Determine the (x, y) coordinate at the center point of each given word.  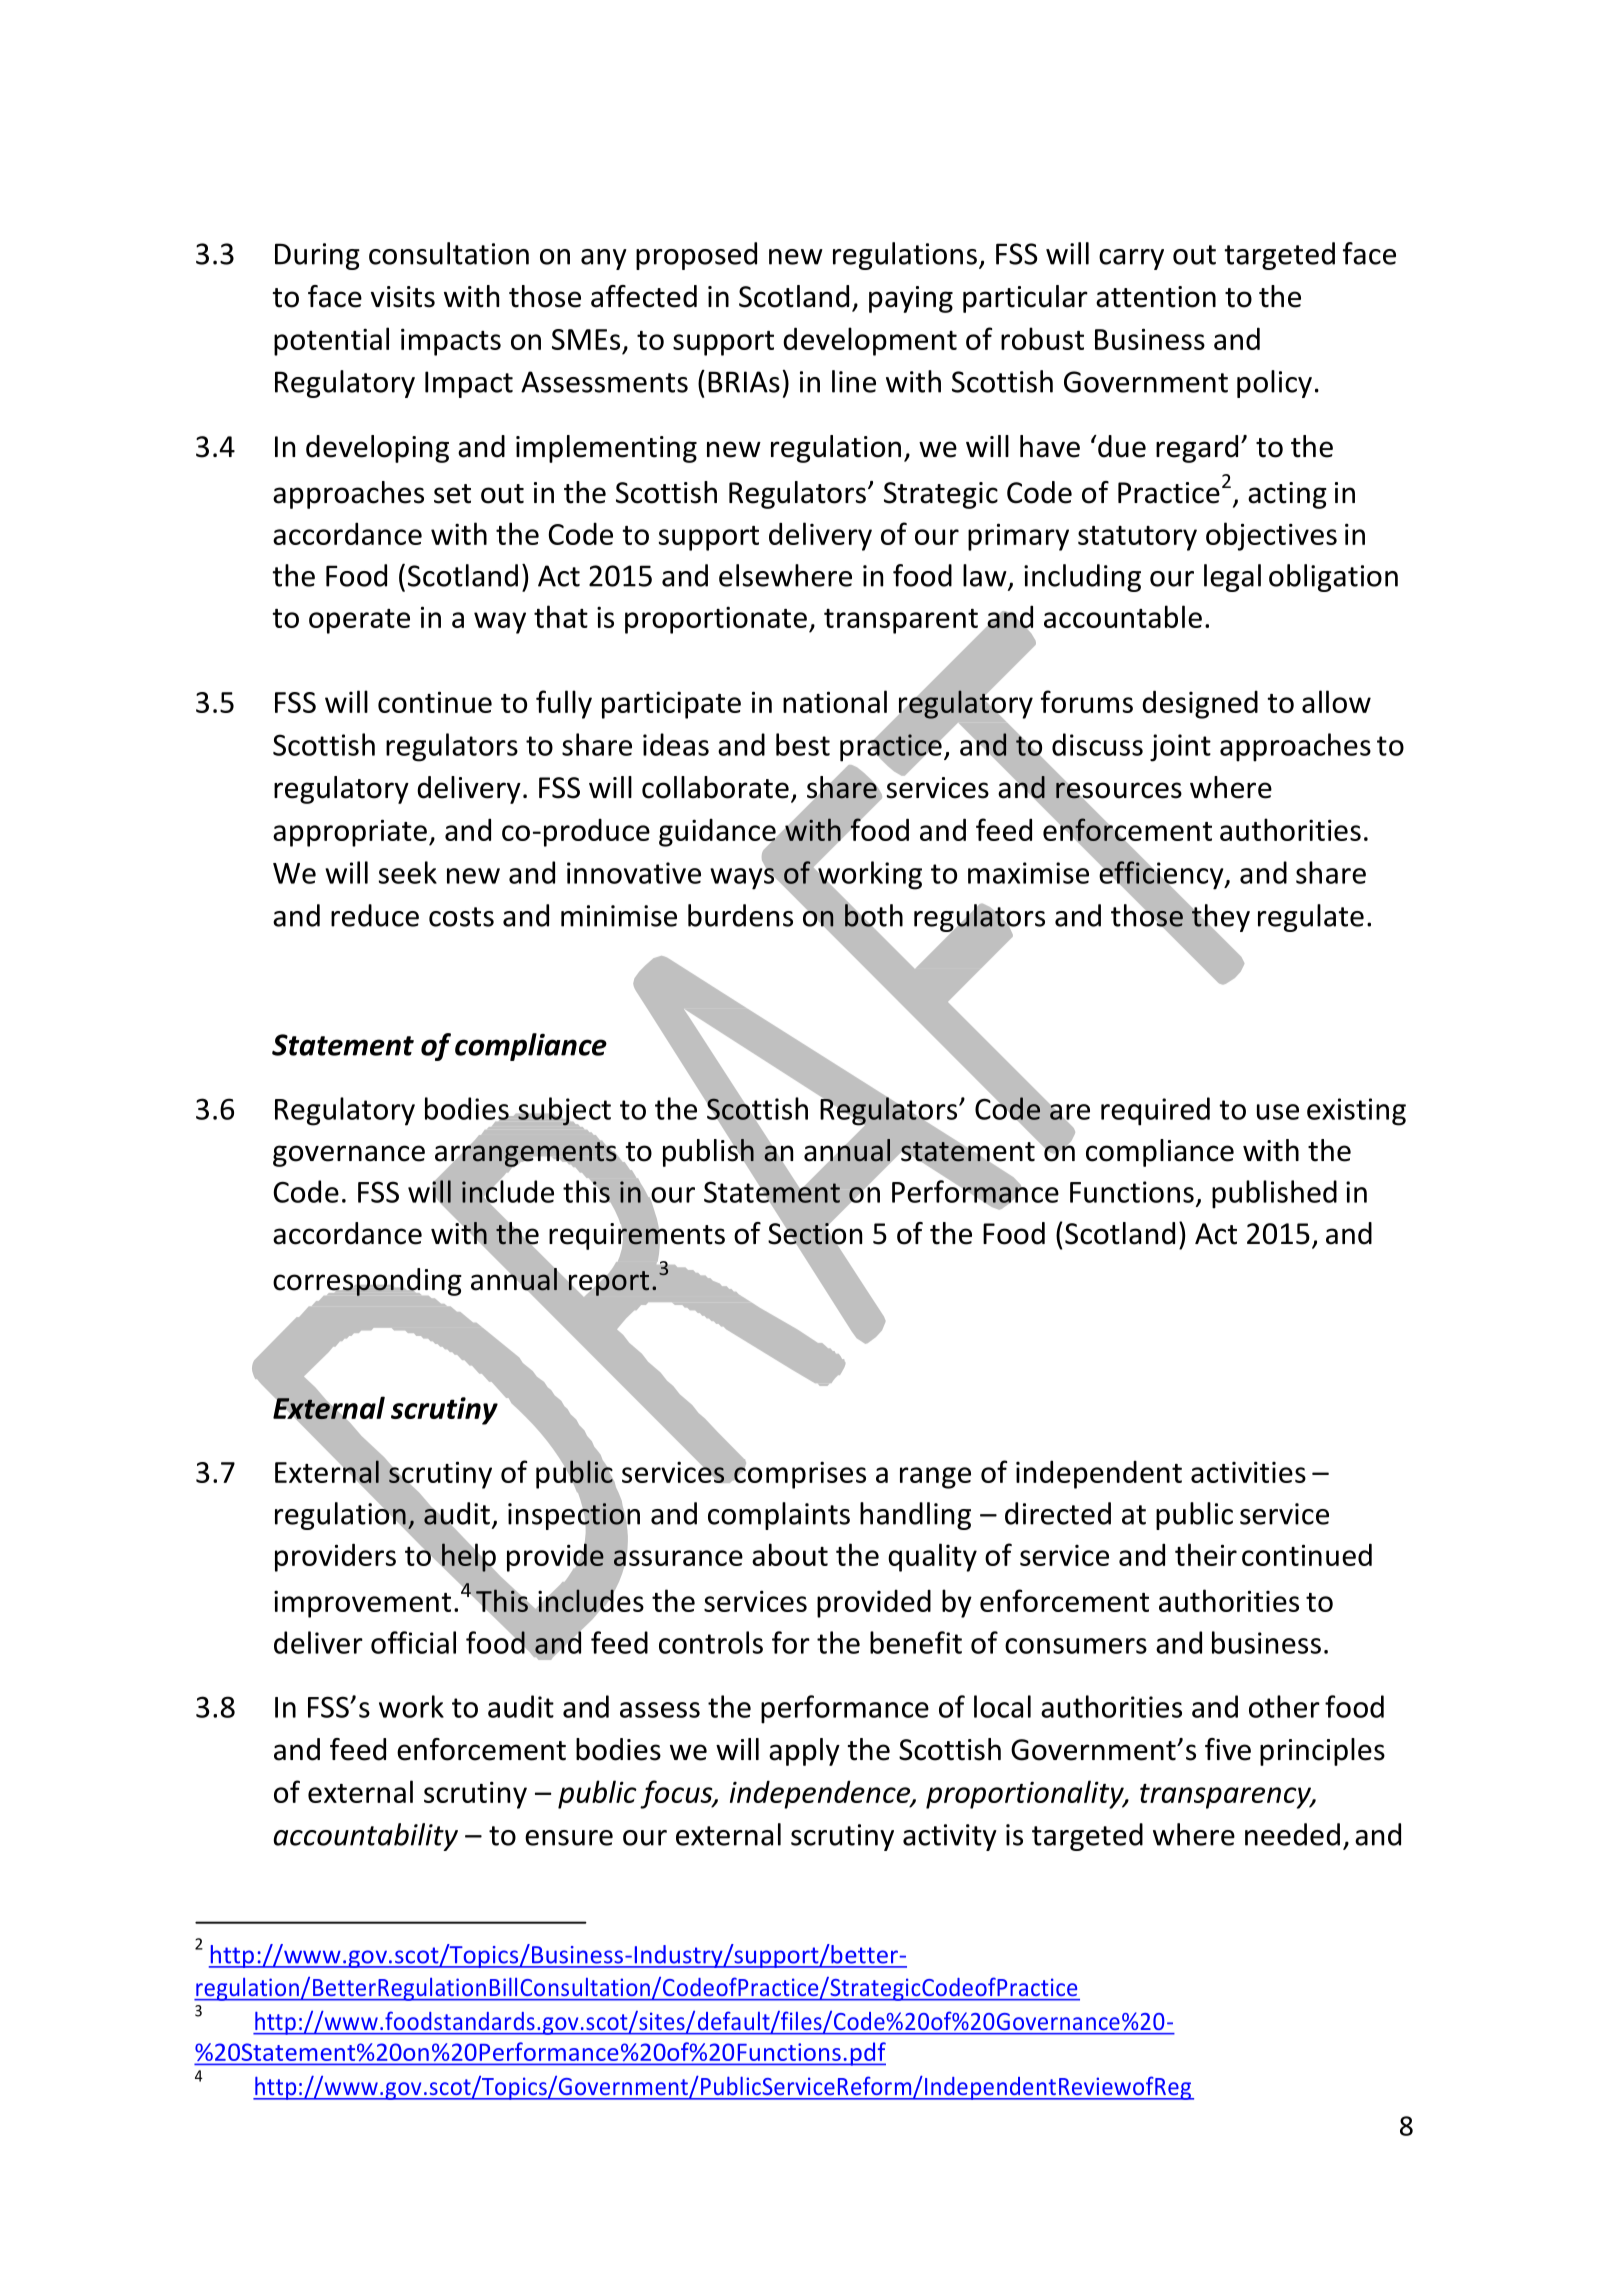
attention (1156, 297)
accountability (365, 1837)
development (870, 341)
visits (403, 297)
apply (804, 1752)
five (1228, 1749)
